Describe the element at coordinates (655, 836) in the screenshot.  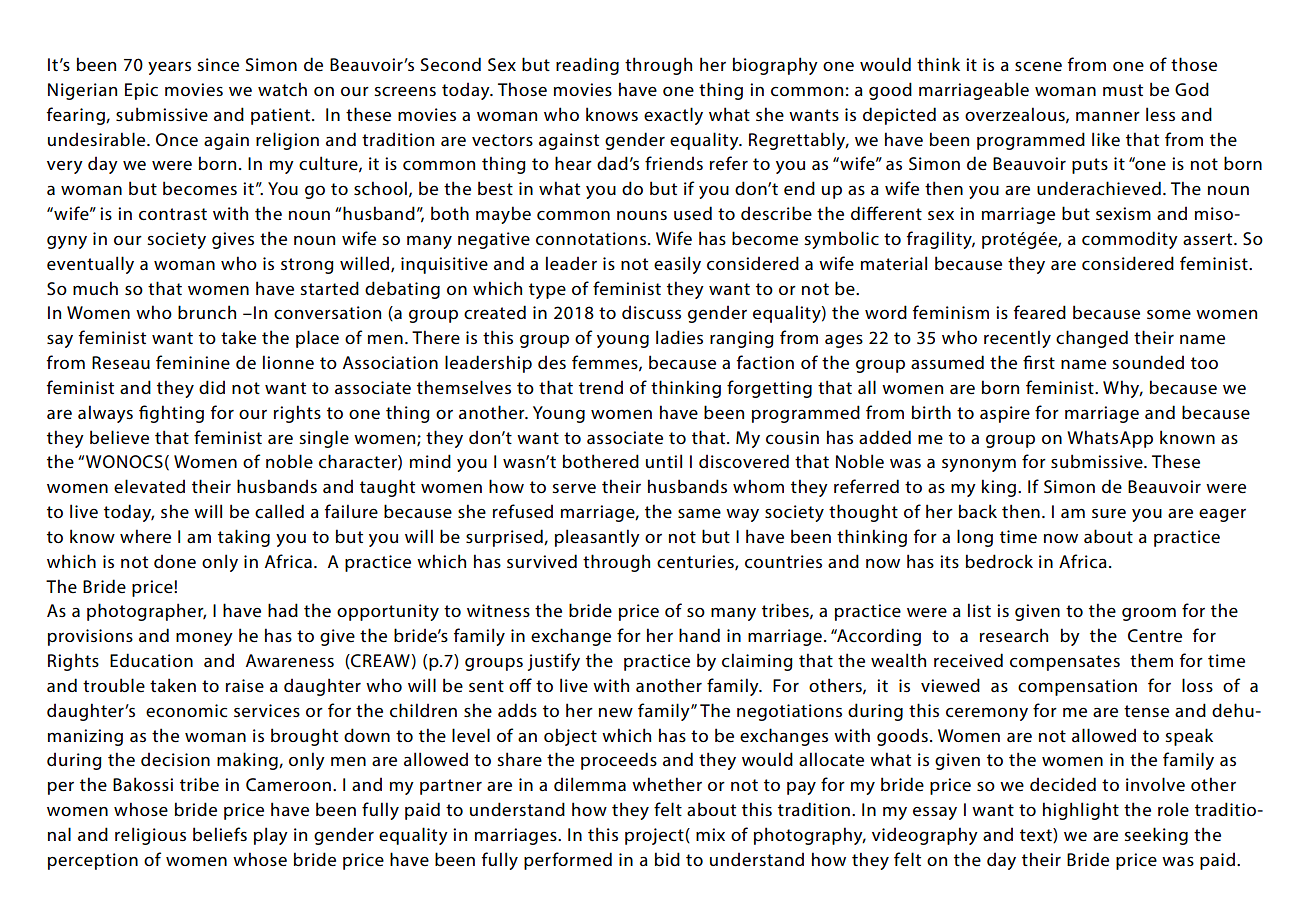
I see `project` at that location.
